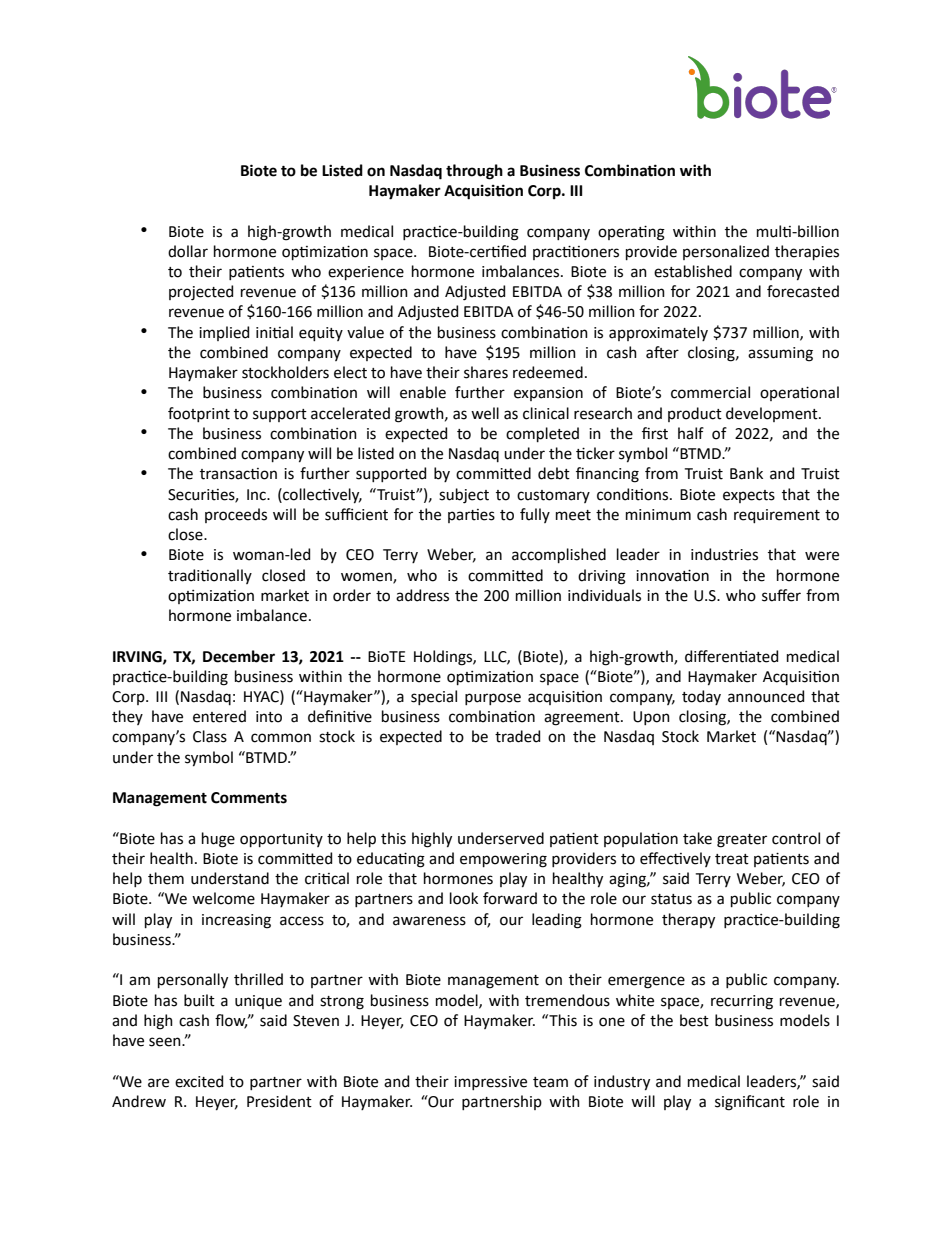  I want to click on dollar, so click(188, 251).
